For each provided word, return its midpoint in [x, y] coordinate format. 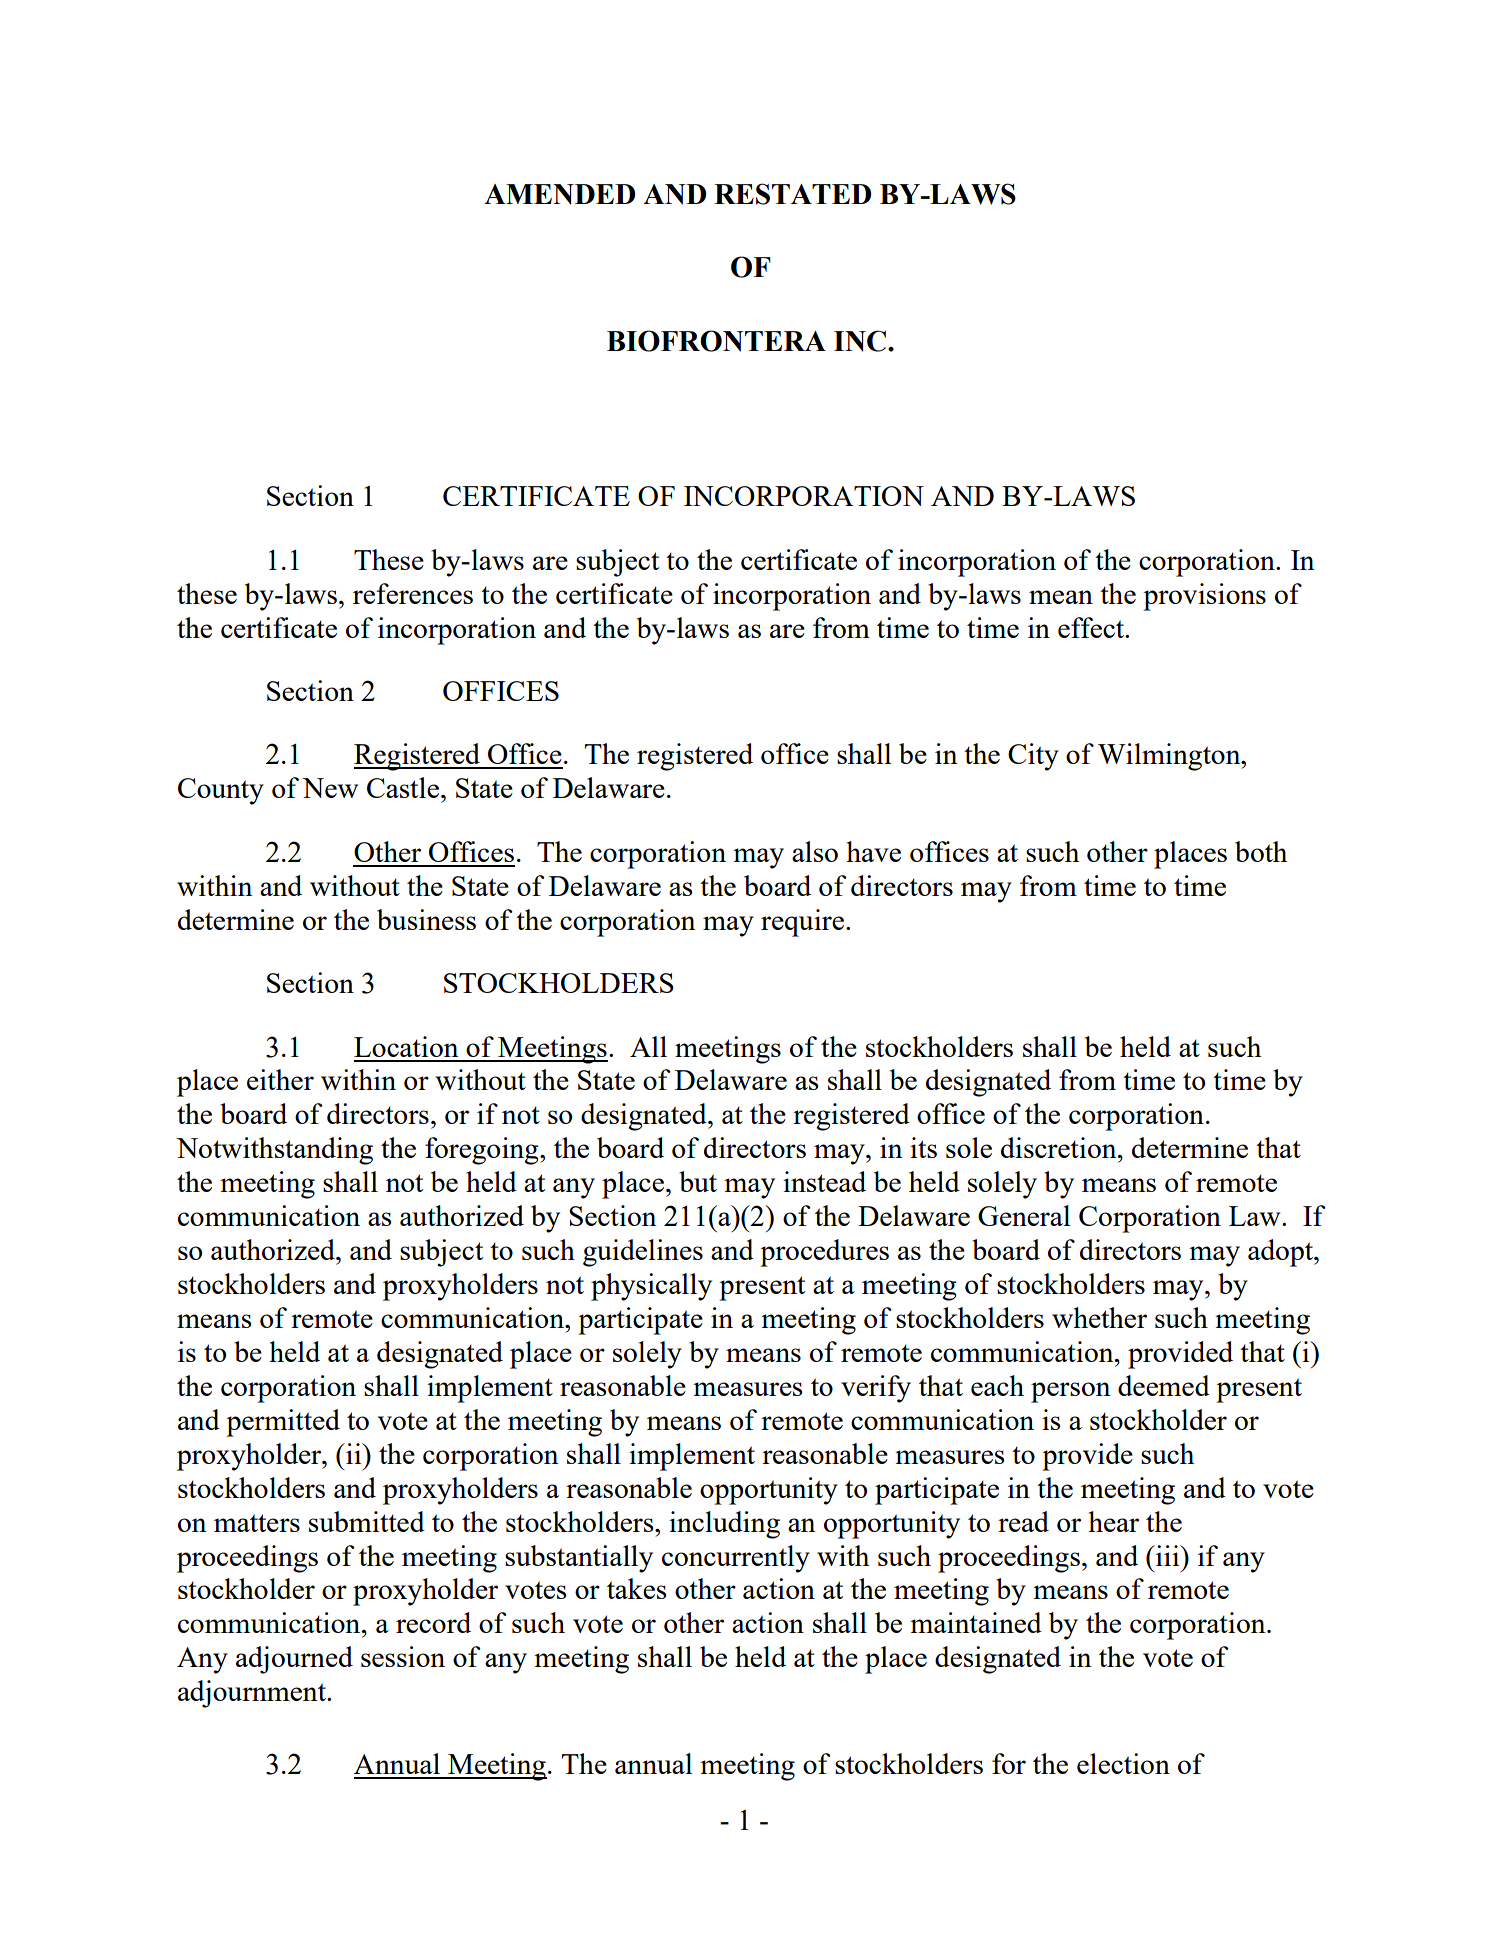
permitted [283, 1423]
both [1261, 851]
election [1123, 1763]
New [330, 788]
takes [637, 1588]
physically [651, 1287]
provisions [1204, 597]
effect [1092, 627]
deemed [1164, 1385]
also [815, 851]
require [802, 923]
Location [406, 1046]
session [403, 1656]
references [413, 593]
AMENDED [559, 194]
